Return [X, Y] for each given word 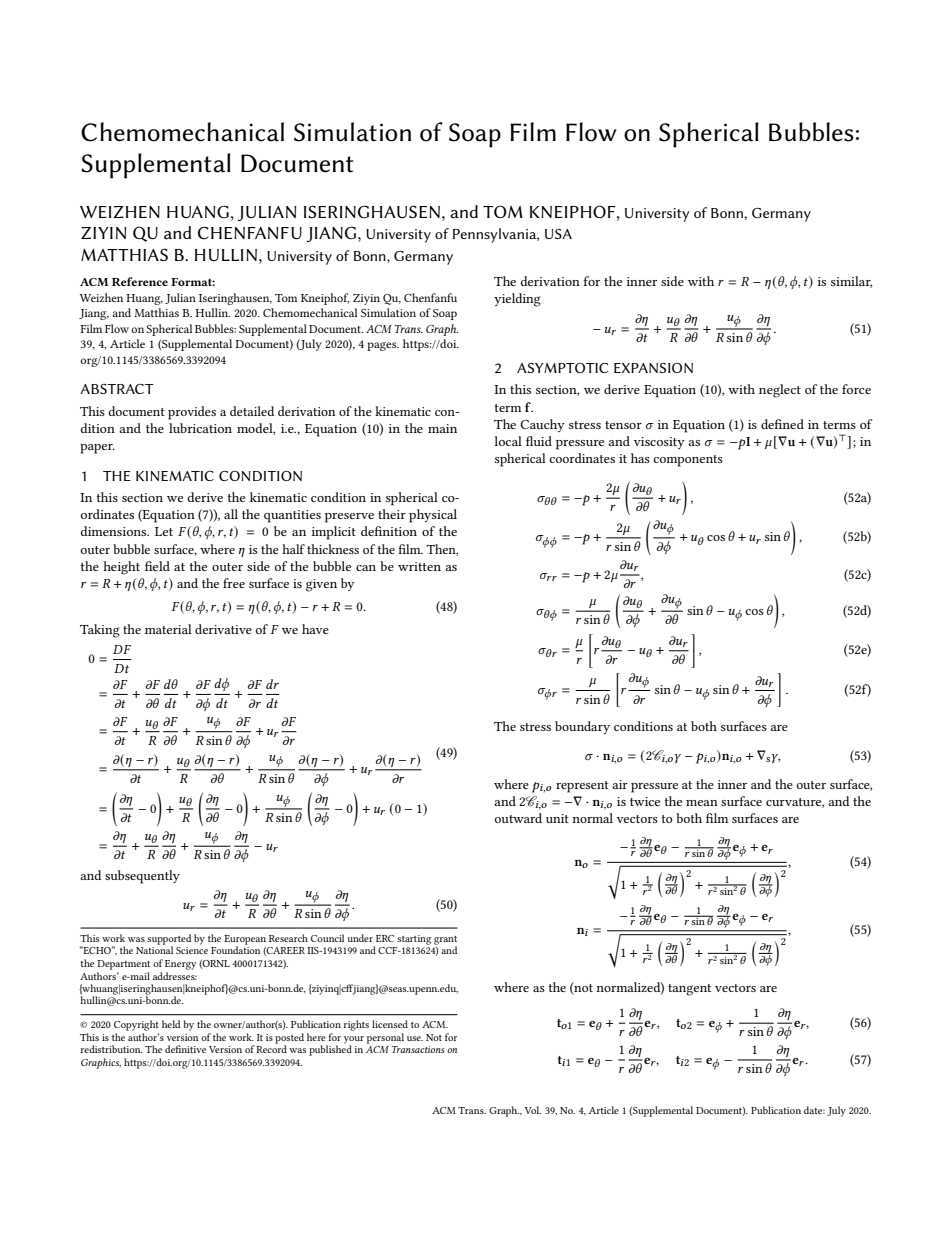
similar [851, 282]
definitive [185, 1049]
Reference [140, 281]
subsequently [142, 877]
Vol [533, 1110]
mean [702, 803]
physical [433, 516]
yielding [517, 300]
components [688, 461]
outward [518, 818]
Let [164, 531]
